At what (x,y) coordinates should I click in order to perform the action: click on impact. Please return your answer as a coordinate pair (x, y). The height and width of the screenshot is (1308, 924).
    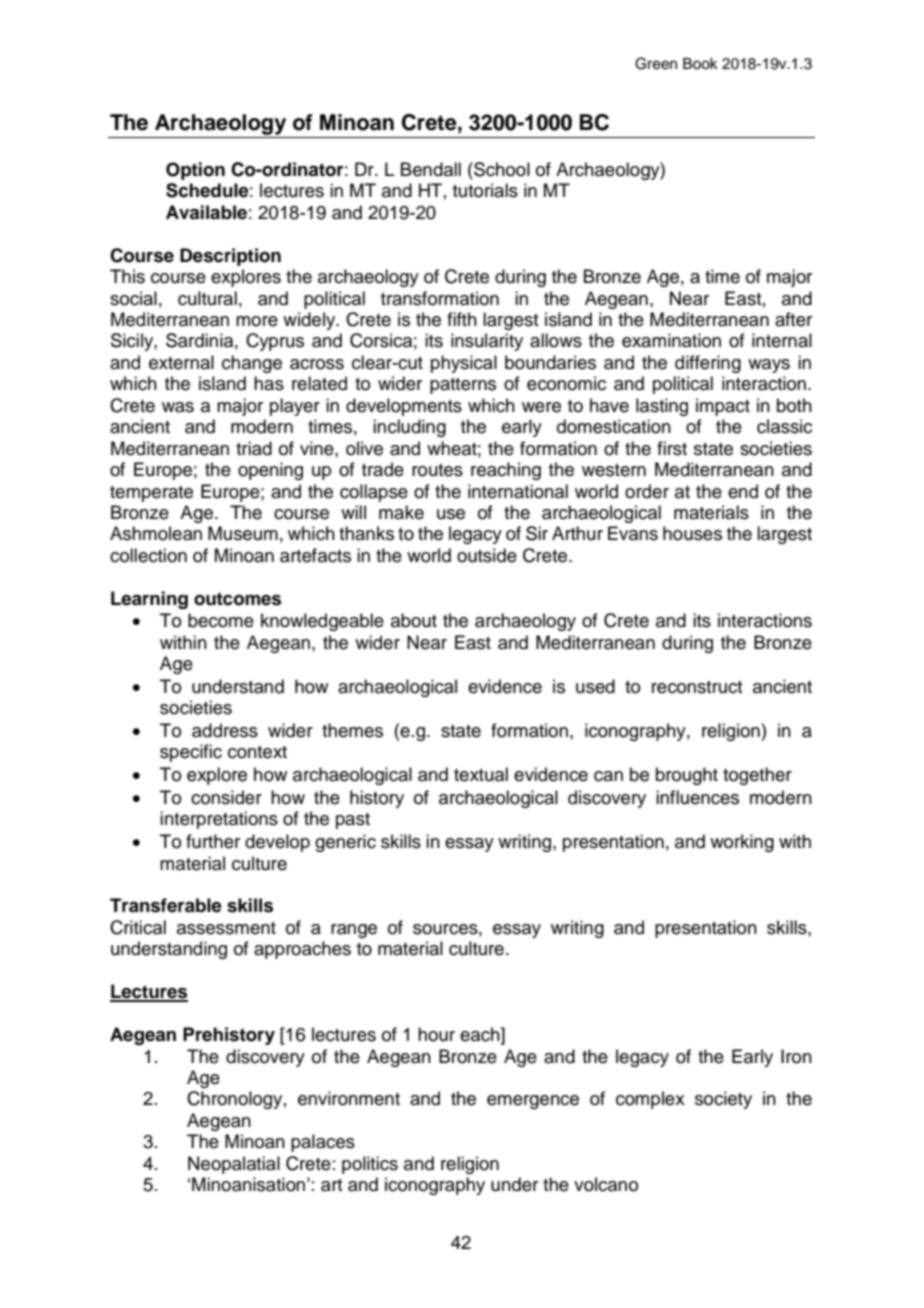
    Looking at the image, I should click on (723, 407).
